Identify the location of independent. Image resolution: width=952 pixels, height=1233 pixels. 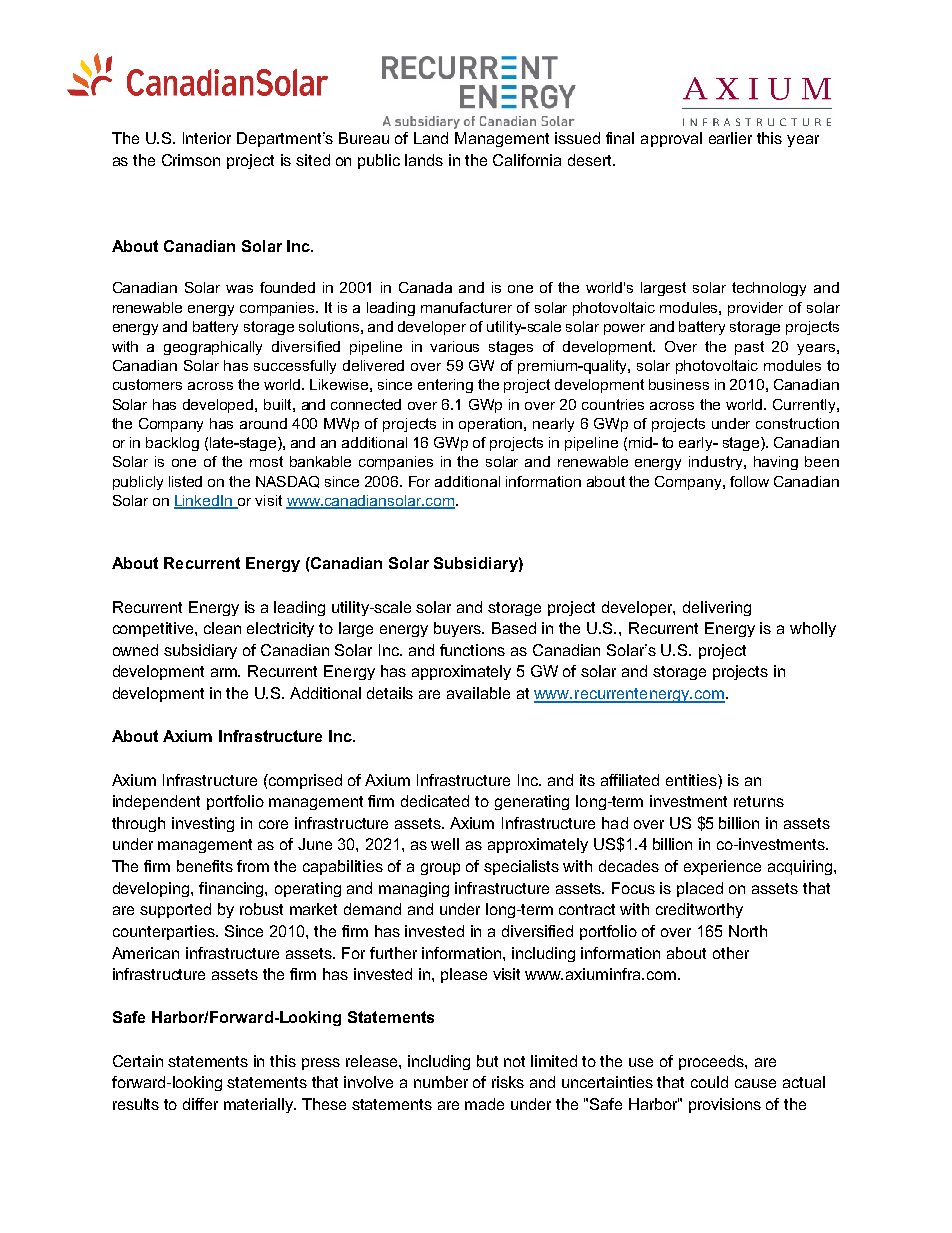
(156, 802).
